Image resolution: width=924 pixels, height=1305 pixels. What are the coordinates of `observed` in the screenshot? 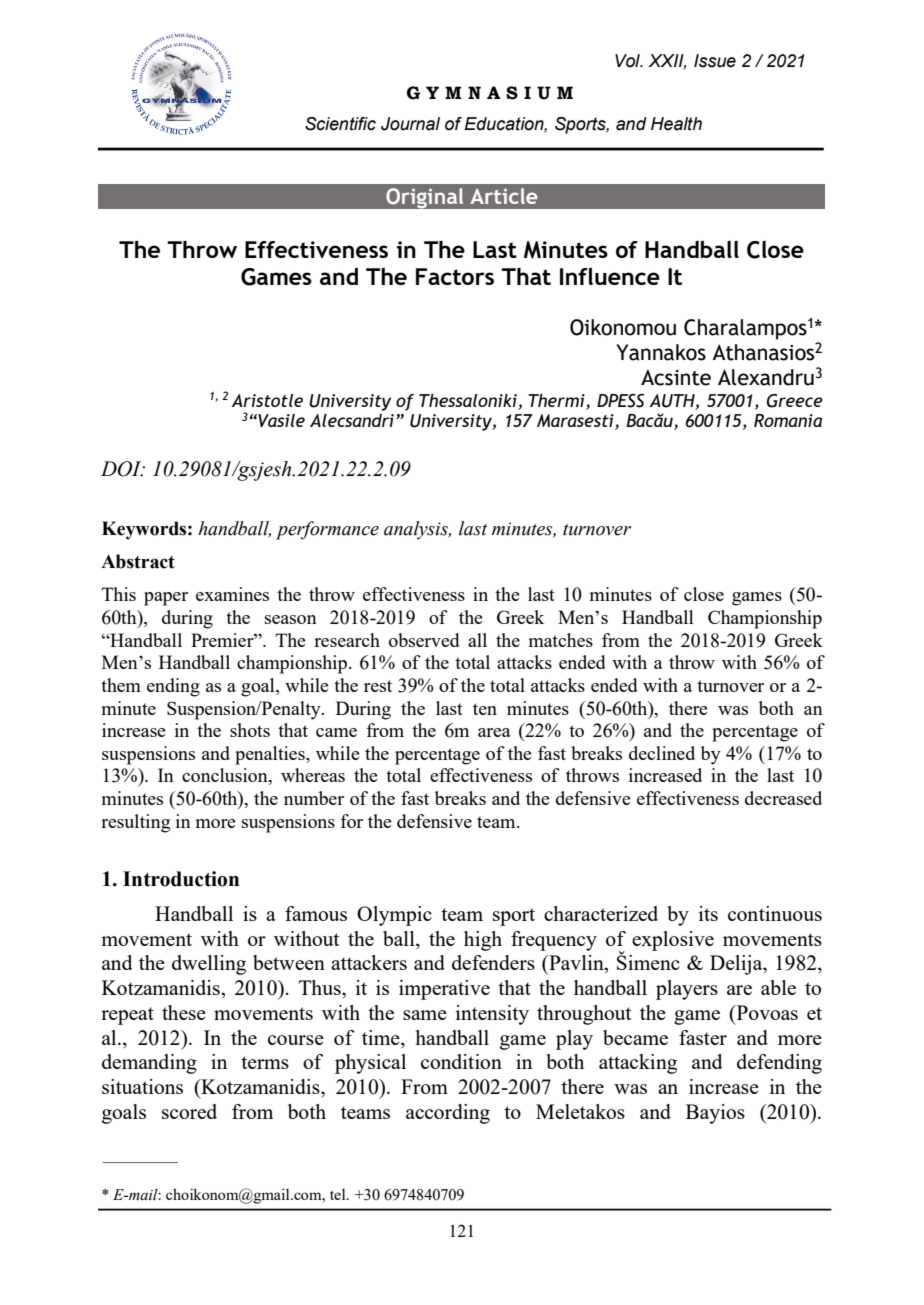 It's located at (424, 640).
